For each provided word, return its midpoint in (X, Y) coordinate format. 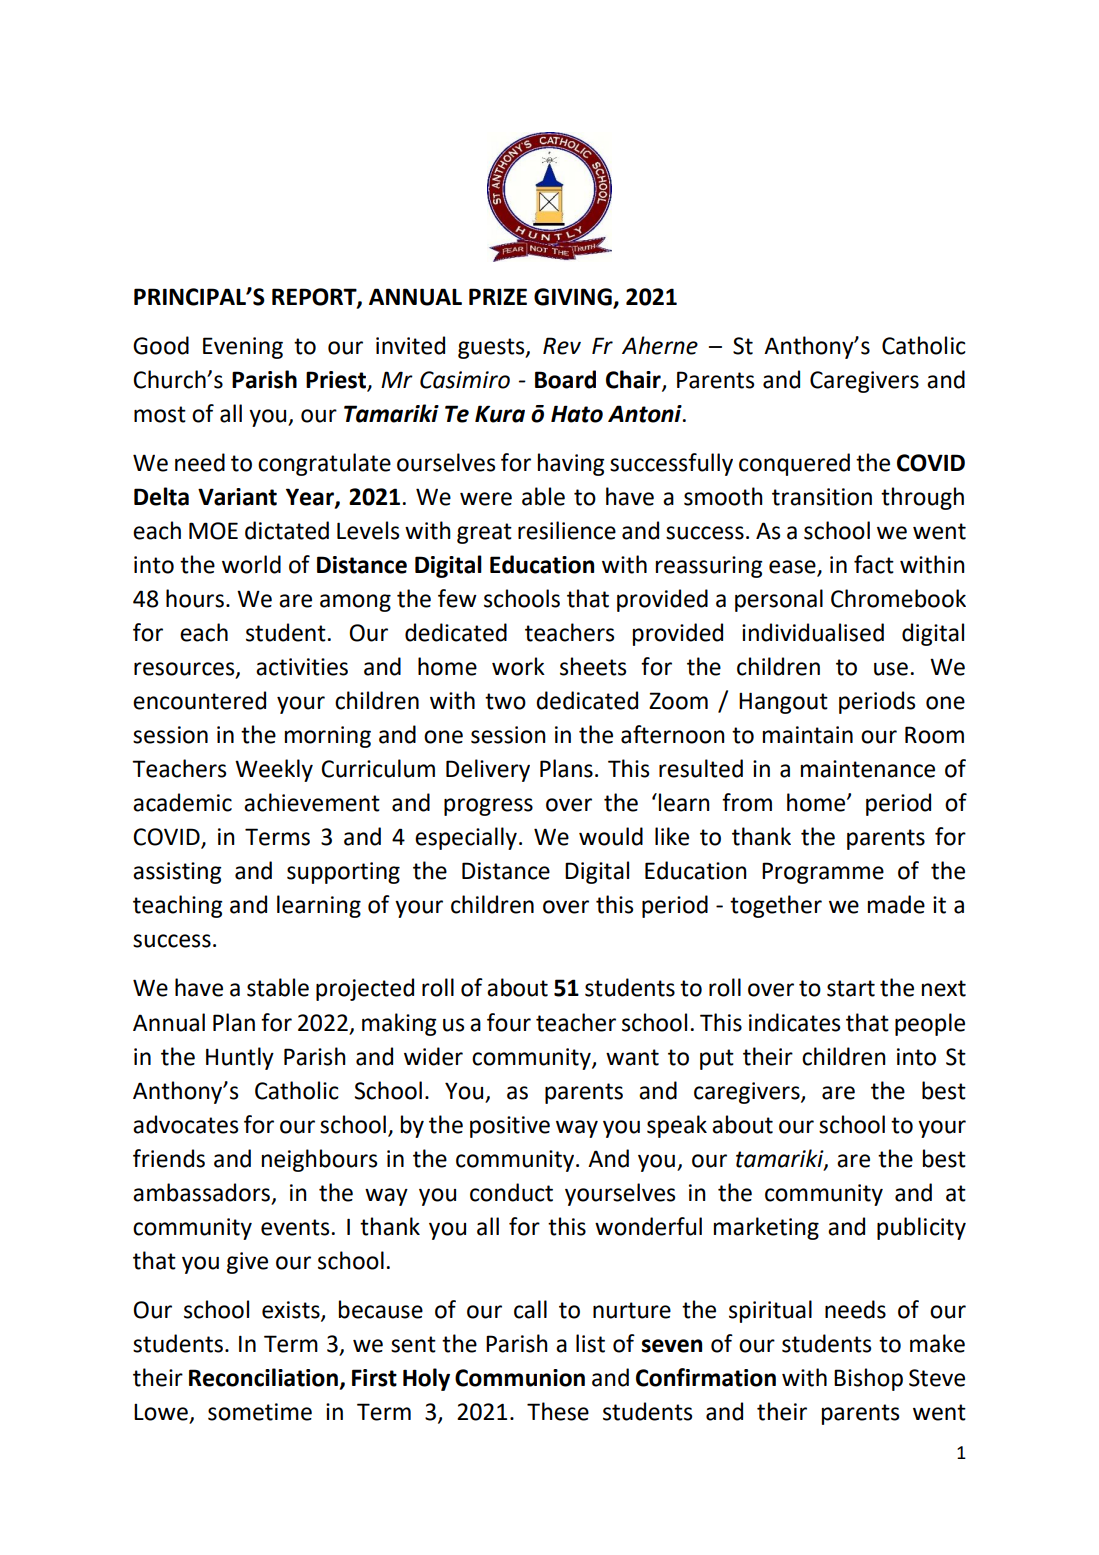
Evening (243, 348)
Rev (562, 346)
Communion (520, 1378)
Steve (937, 1378)
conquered (794, 464)
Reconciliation (263, 1377)
